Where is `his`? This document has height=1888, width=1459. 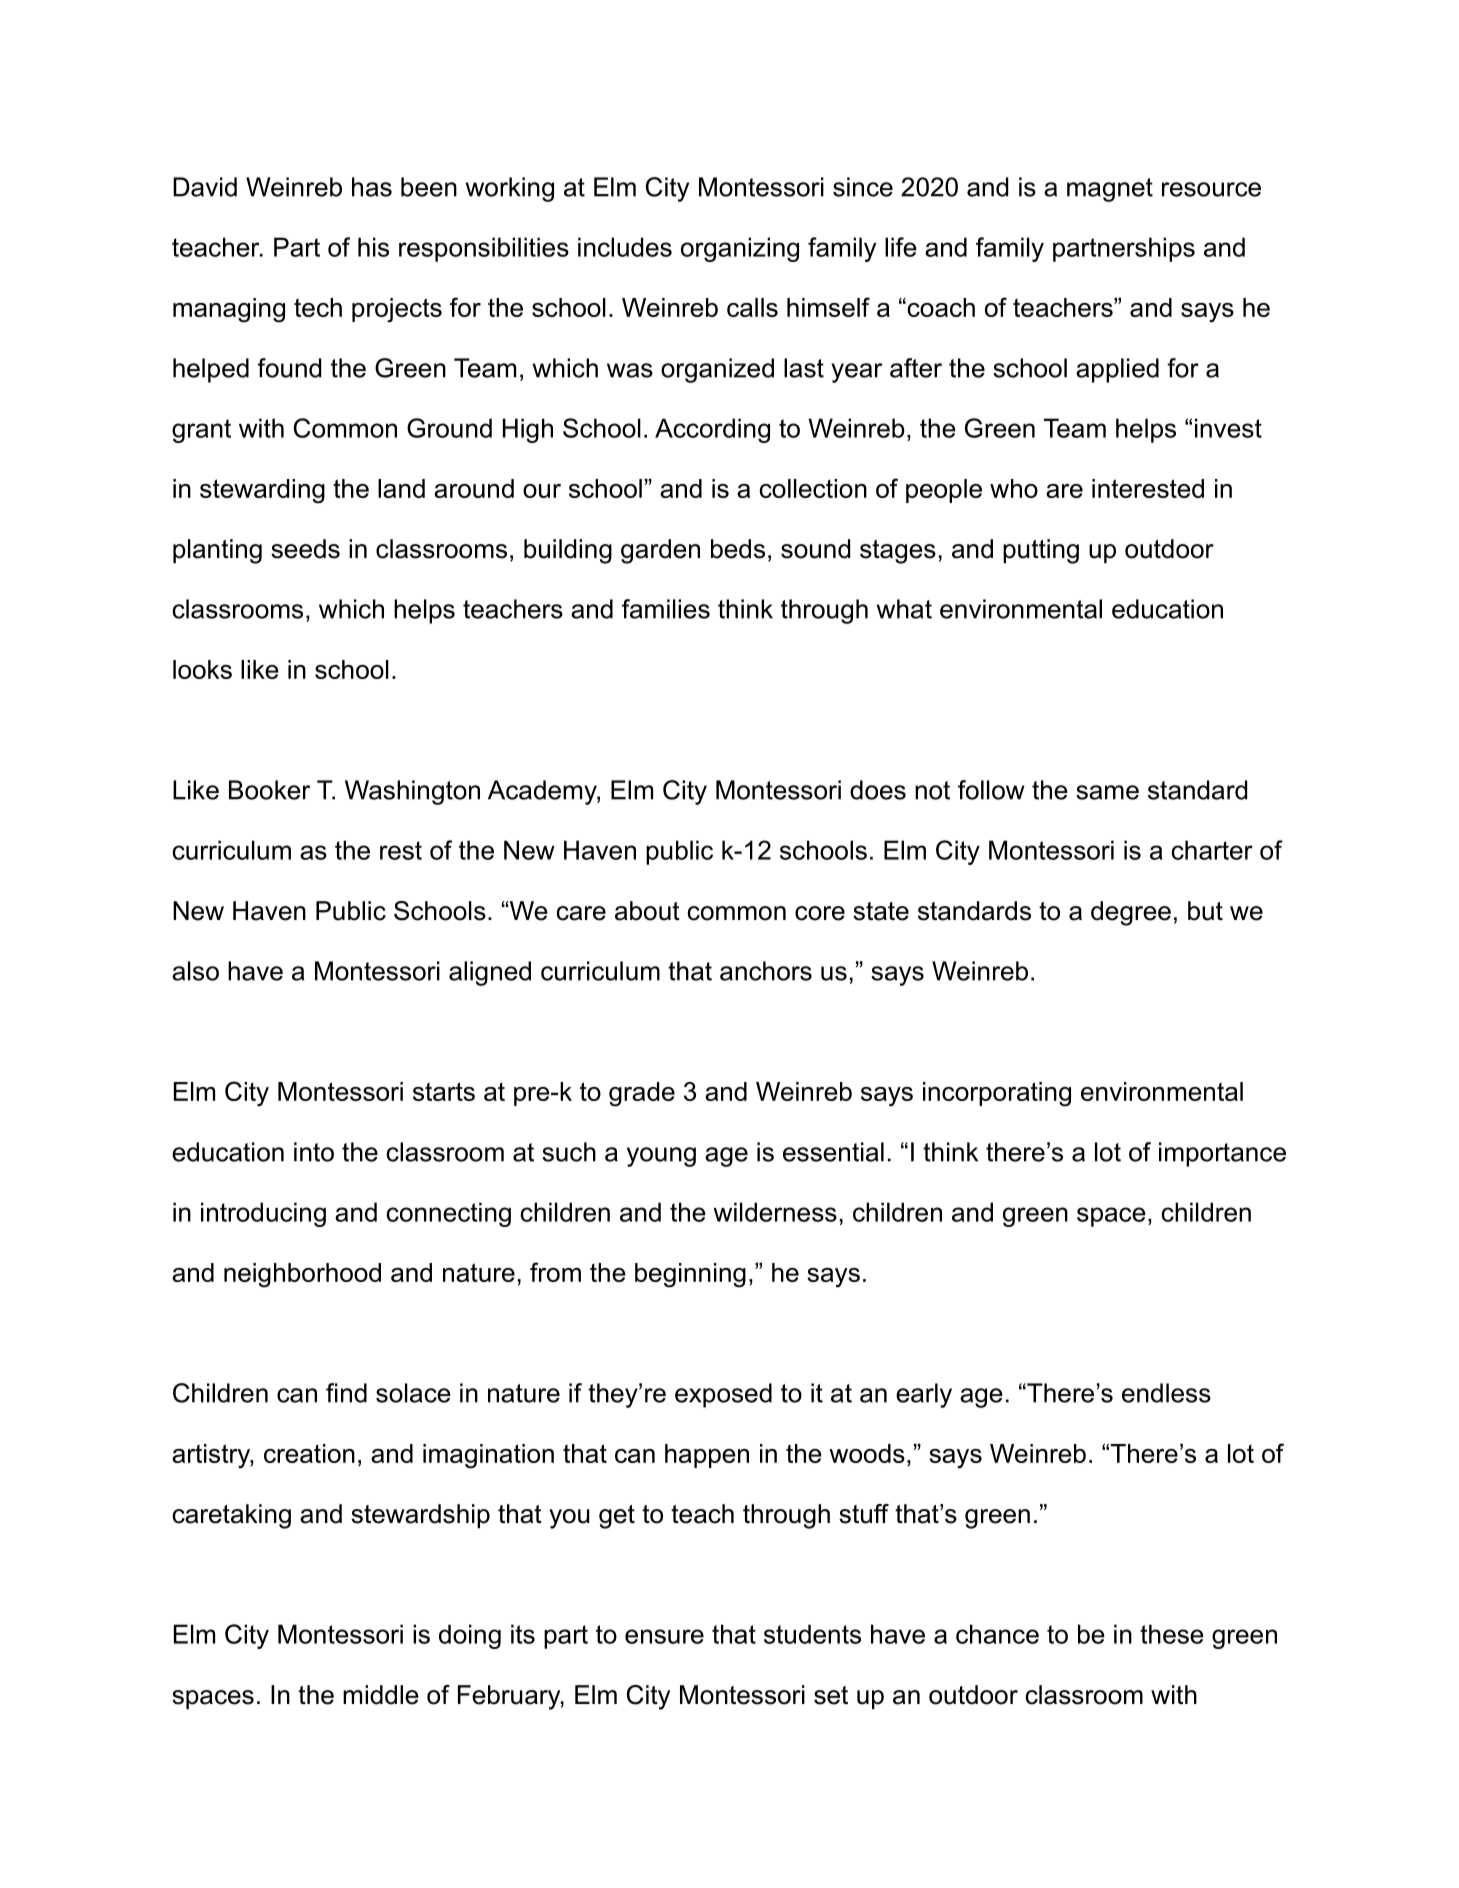 his is located at coordinates (373, 247).
